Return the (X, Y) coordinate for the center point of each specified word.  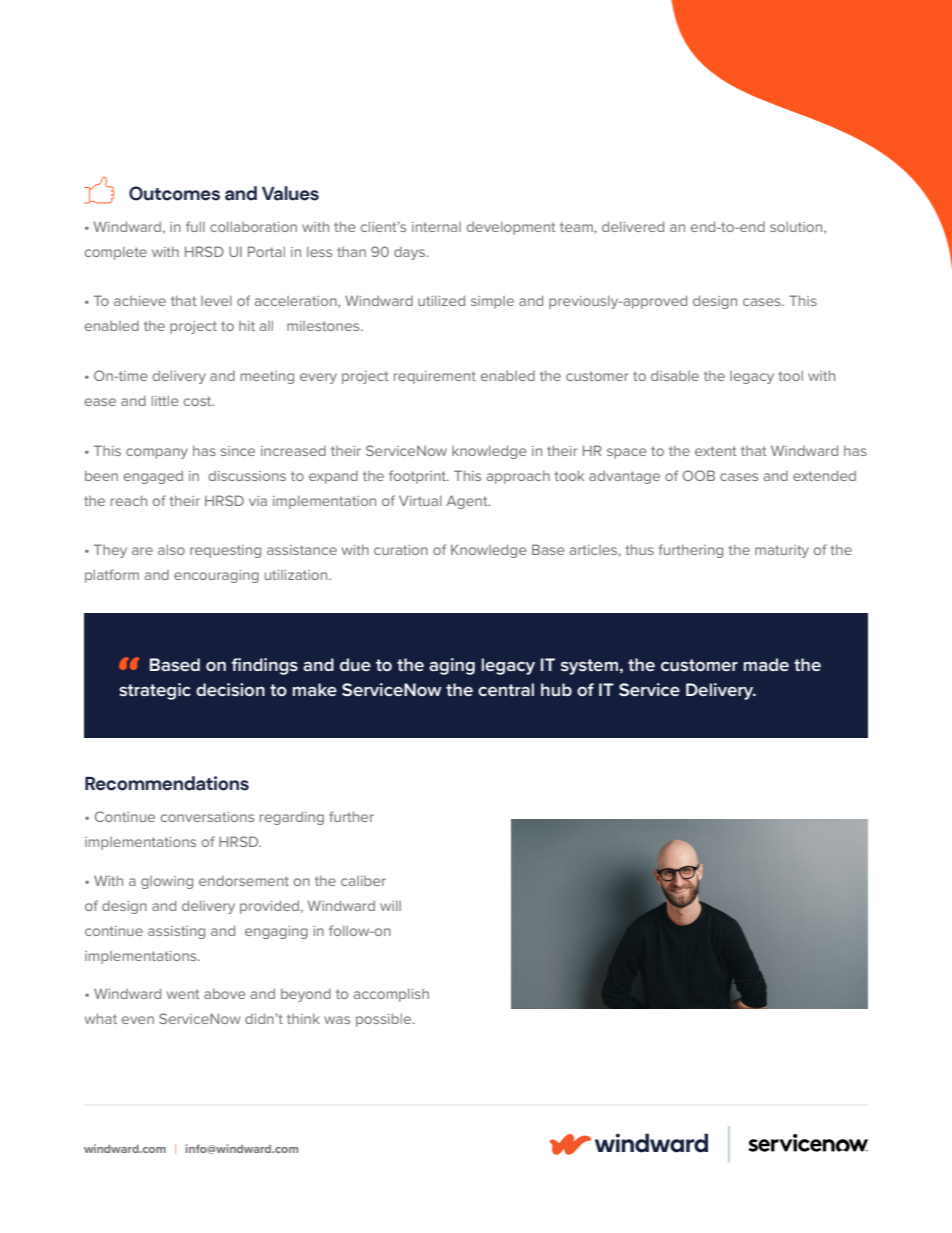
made (766, 664)
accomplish (391, 995)
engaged (153, 477)
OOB (699, 475)
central (506, 689)
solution (797, 227)
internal (436, 227)
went (183, 994)
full (195, 226)
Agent (468, 502)
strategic (155, 691)
